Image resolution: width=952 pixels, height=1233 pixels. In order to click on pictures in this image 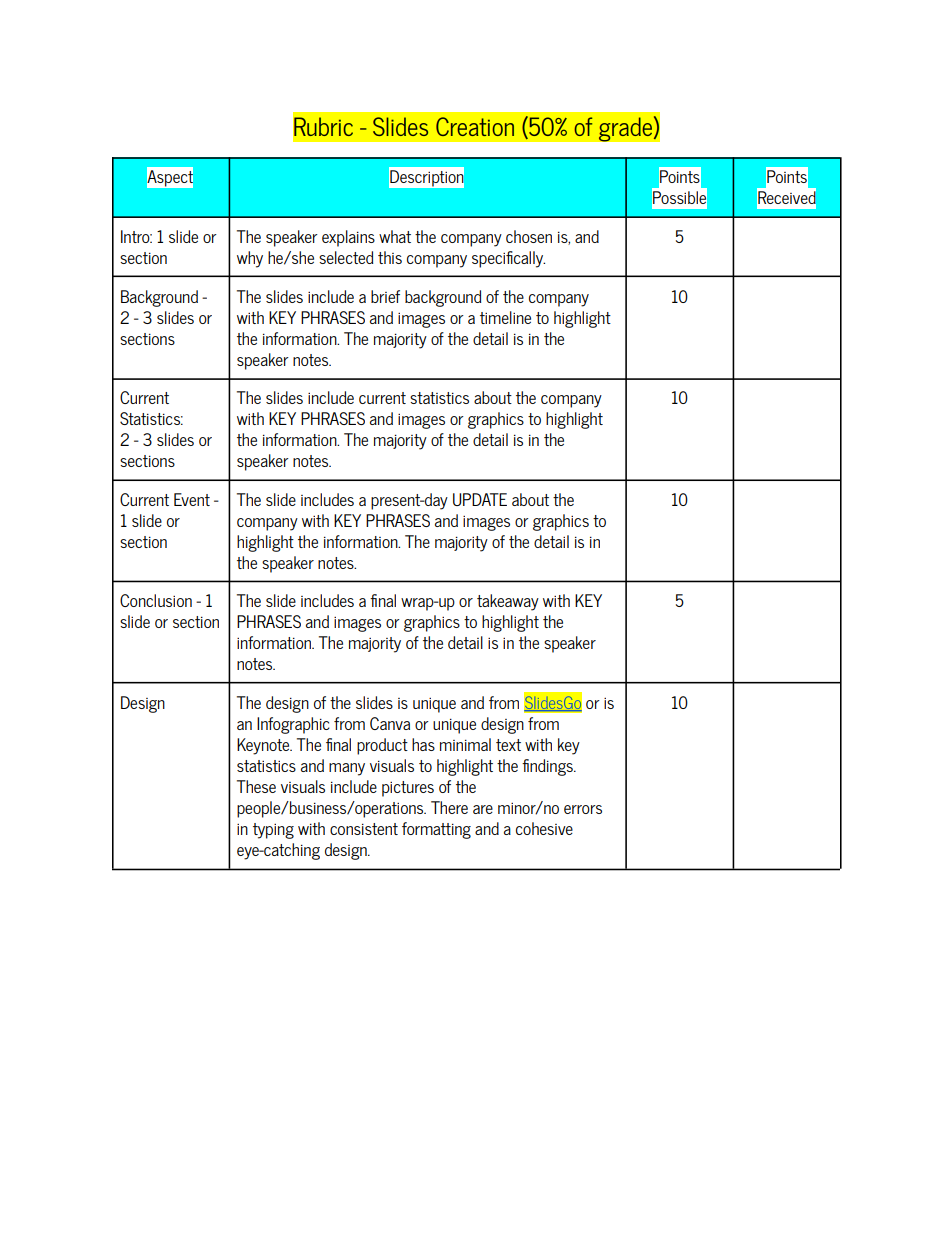, I will do `click(408, 789)`.
